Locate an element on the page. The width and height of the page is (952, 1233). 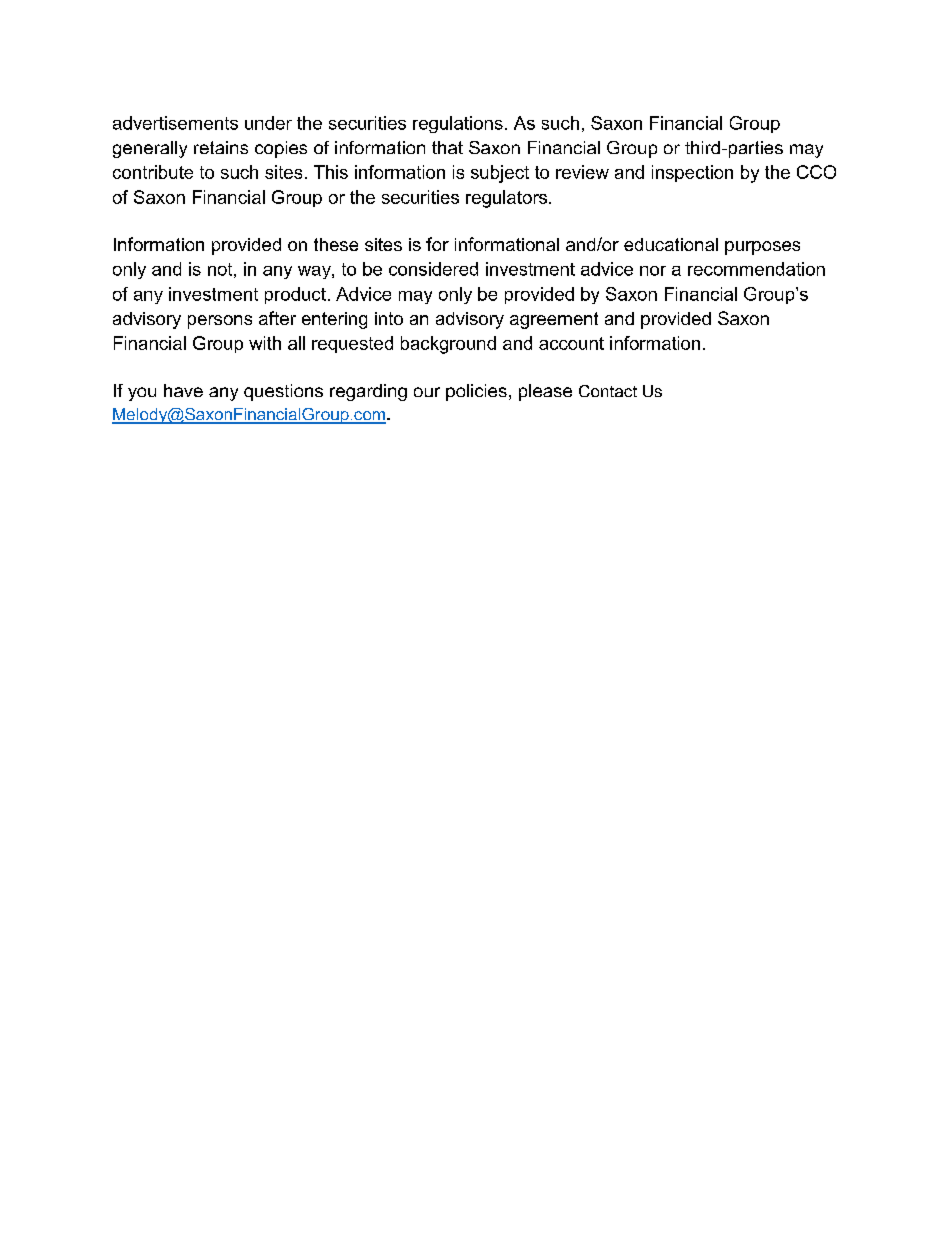
have is located at coordinates (183, 390).
